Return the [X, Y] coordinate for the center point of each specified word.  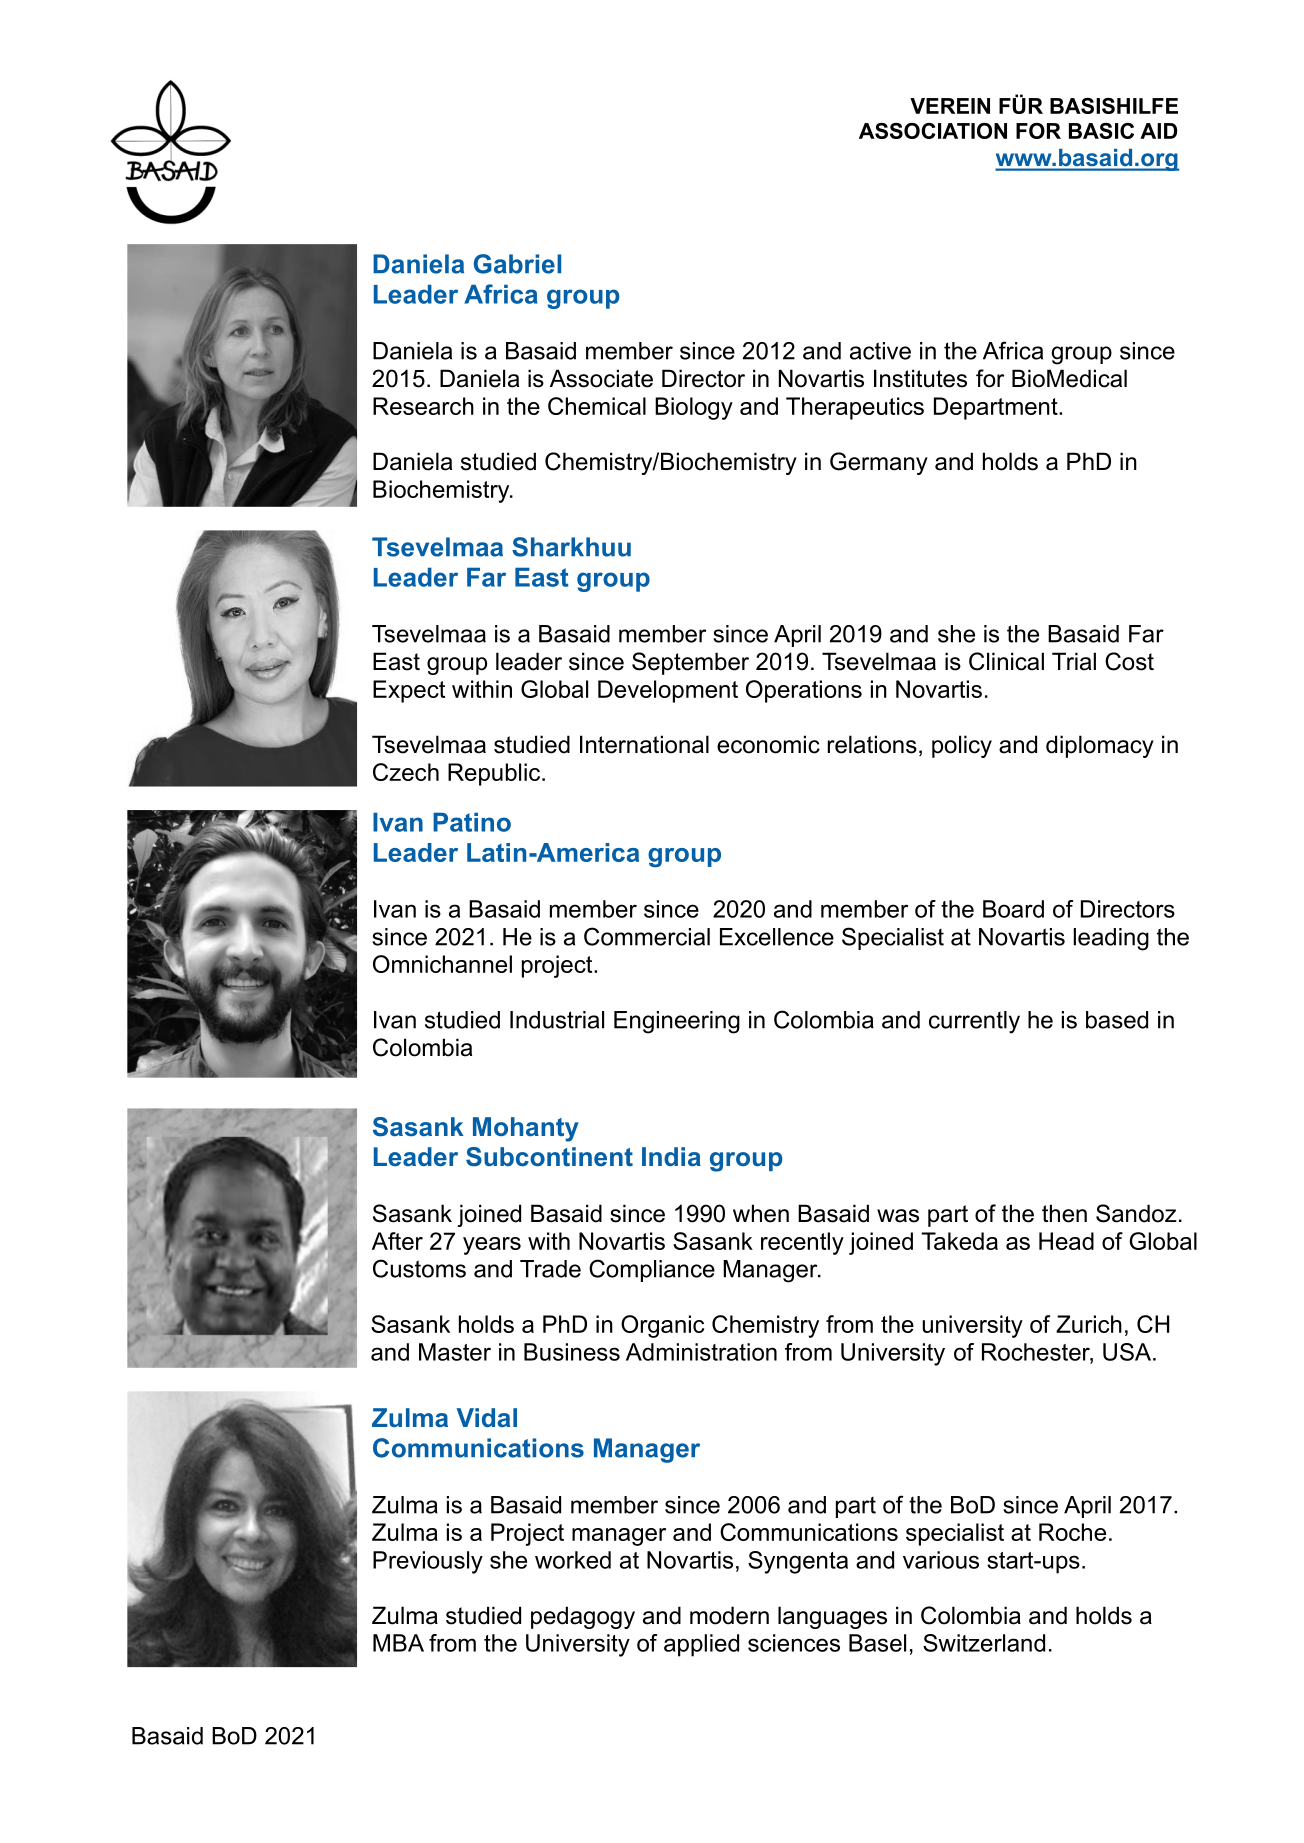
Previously [428, 1562]
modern [729, 1615]
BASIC [1101, 131]
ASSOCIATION [933, 131]
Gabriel [517, 264]
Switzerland [984, 1643]
